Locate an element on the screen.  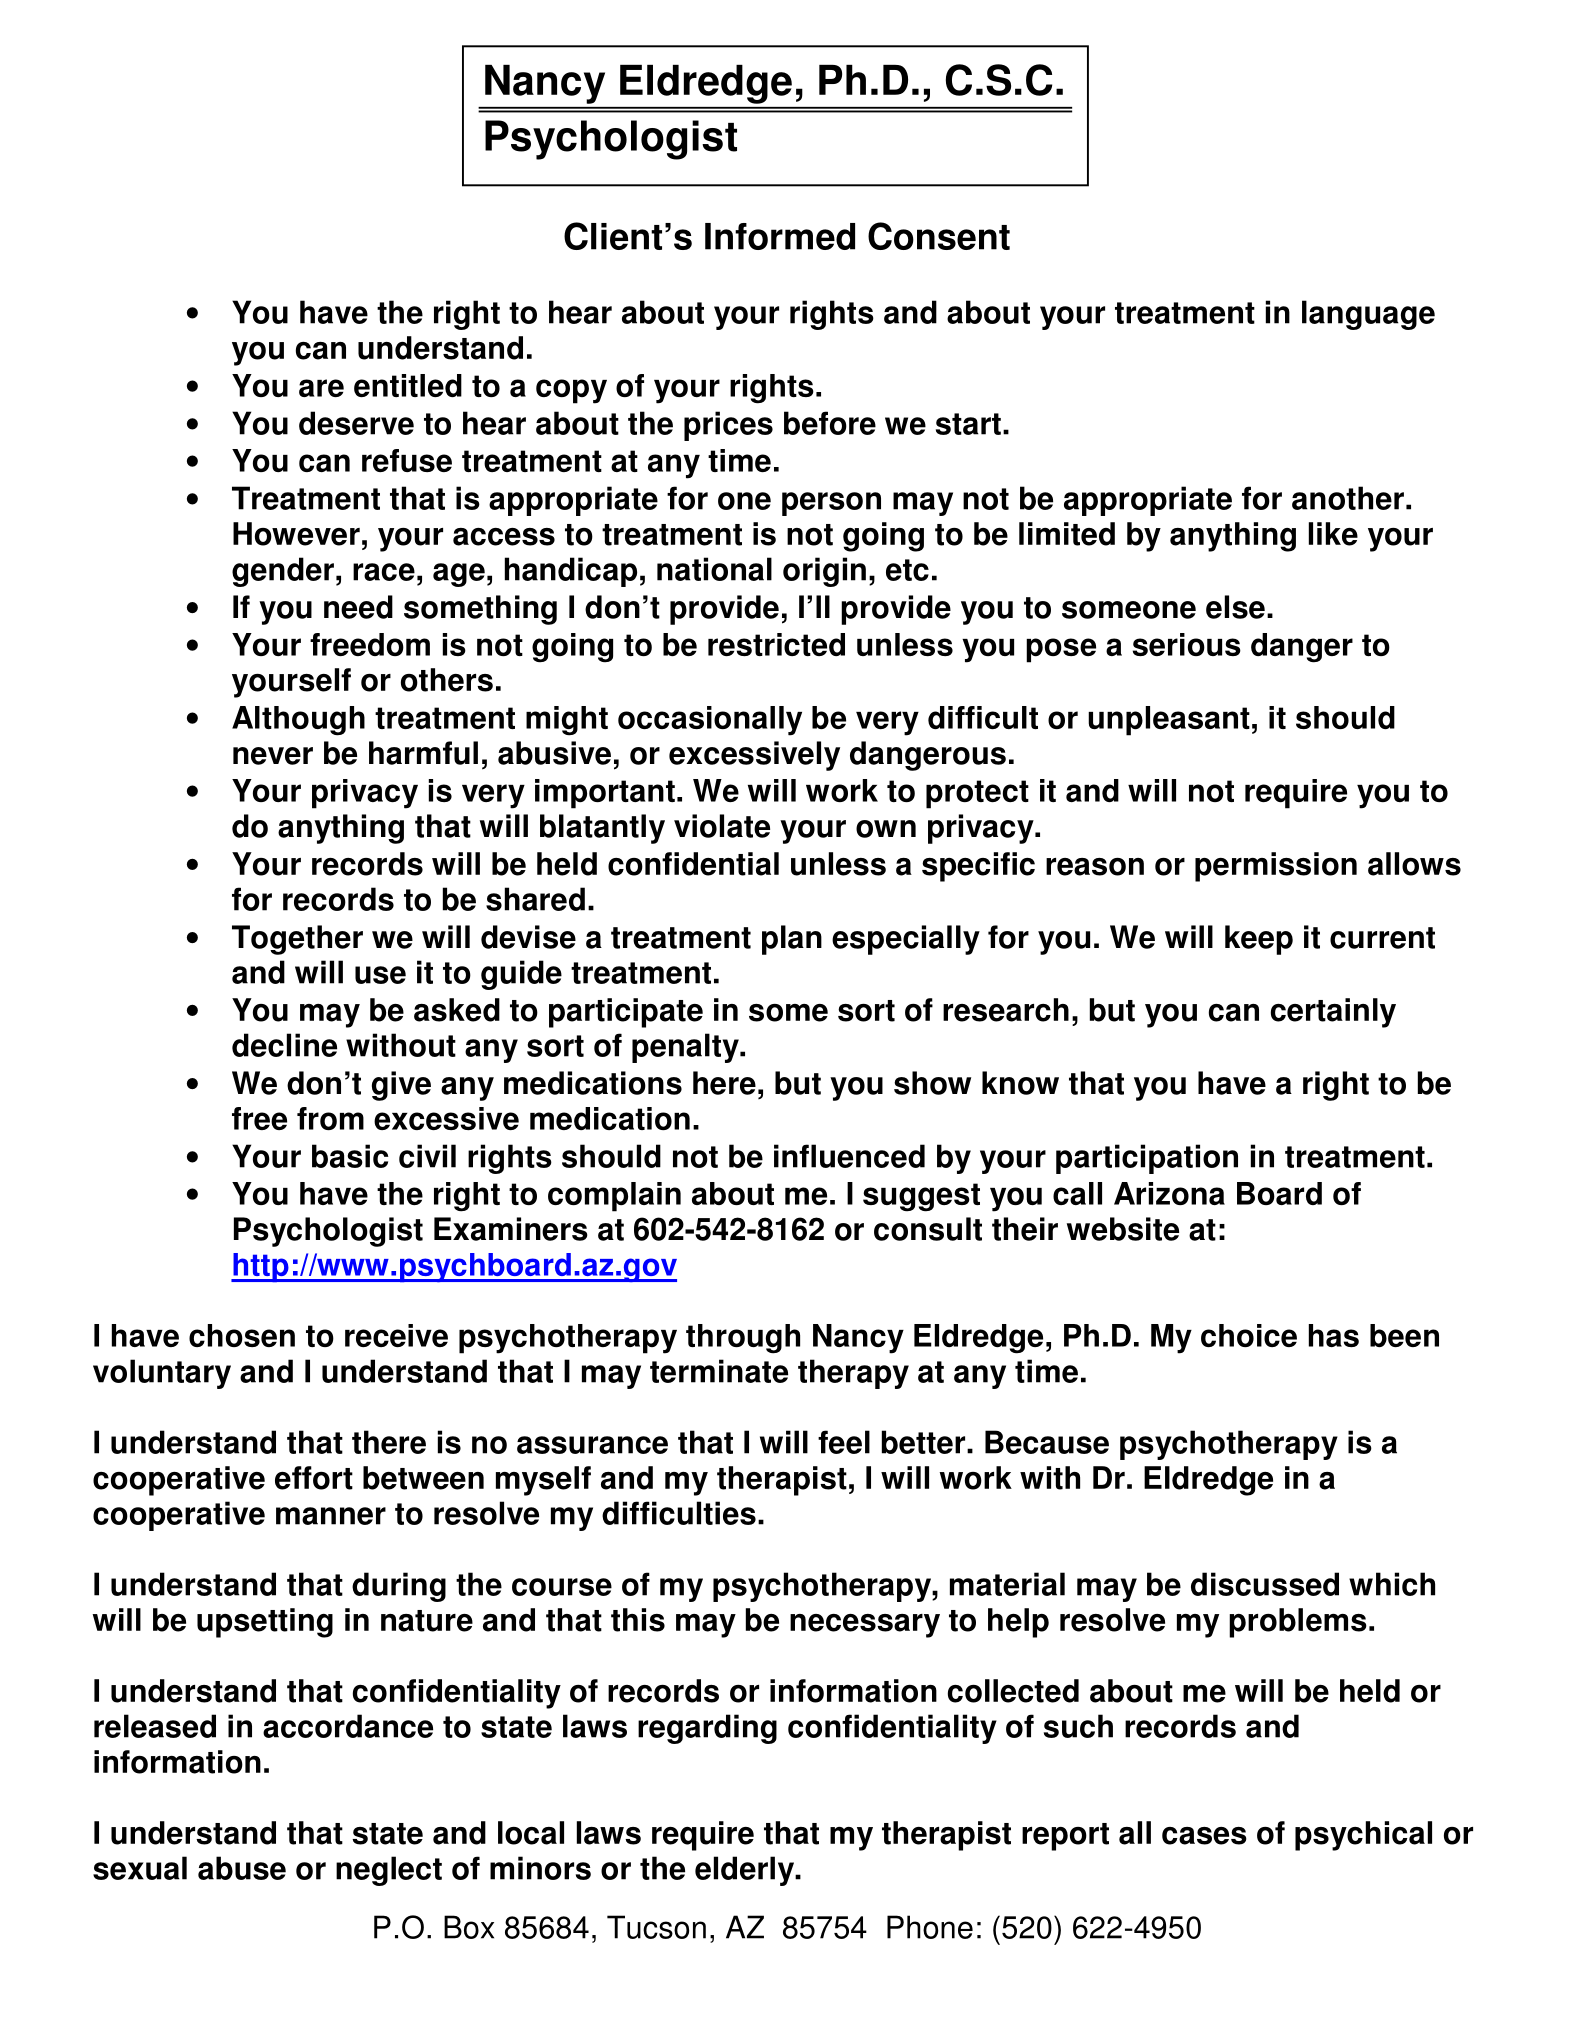
Informed is located at coordinates (780, 236).
